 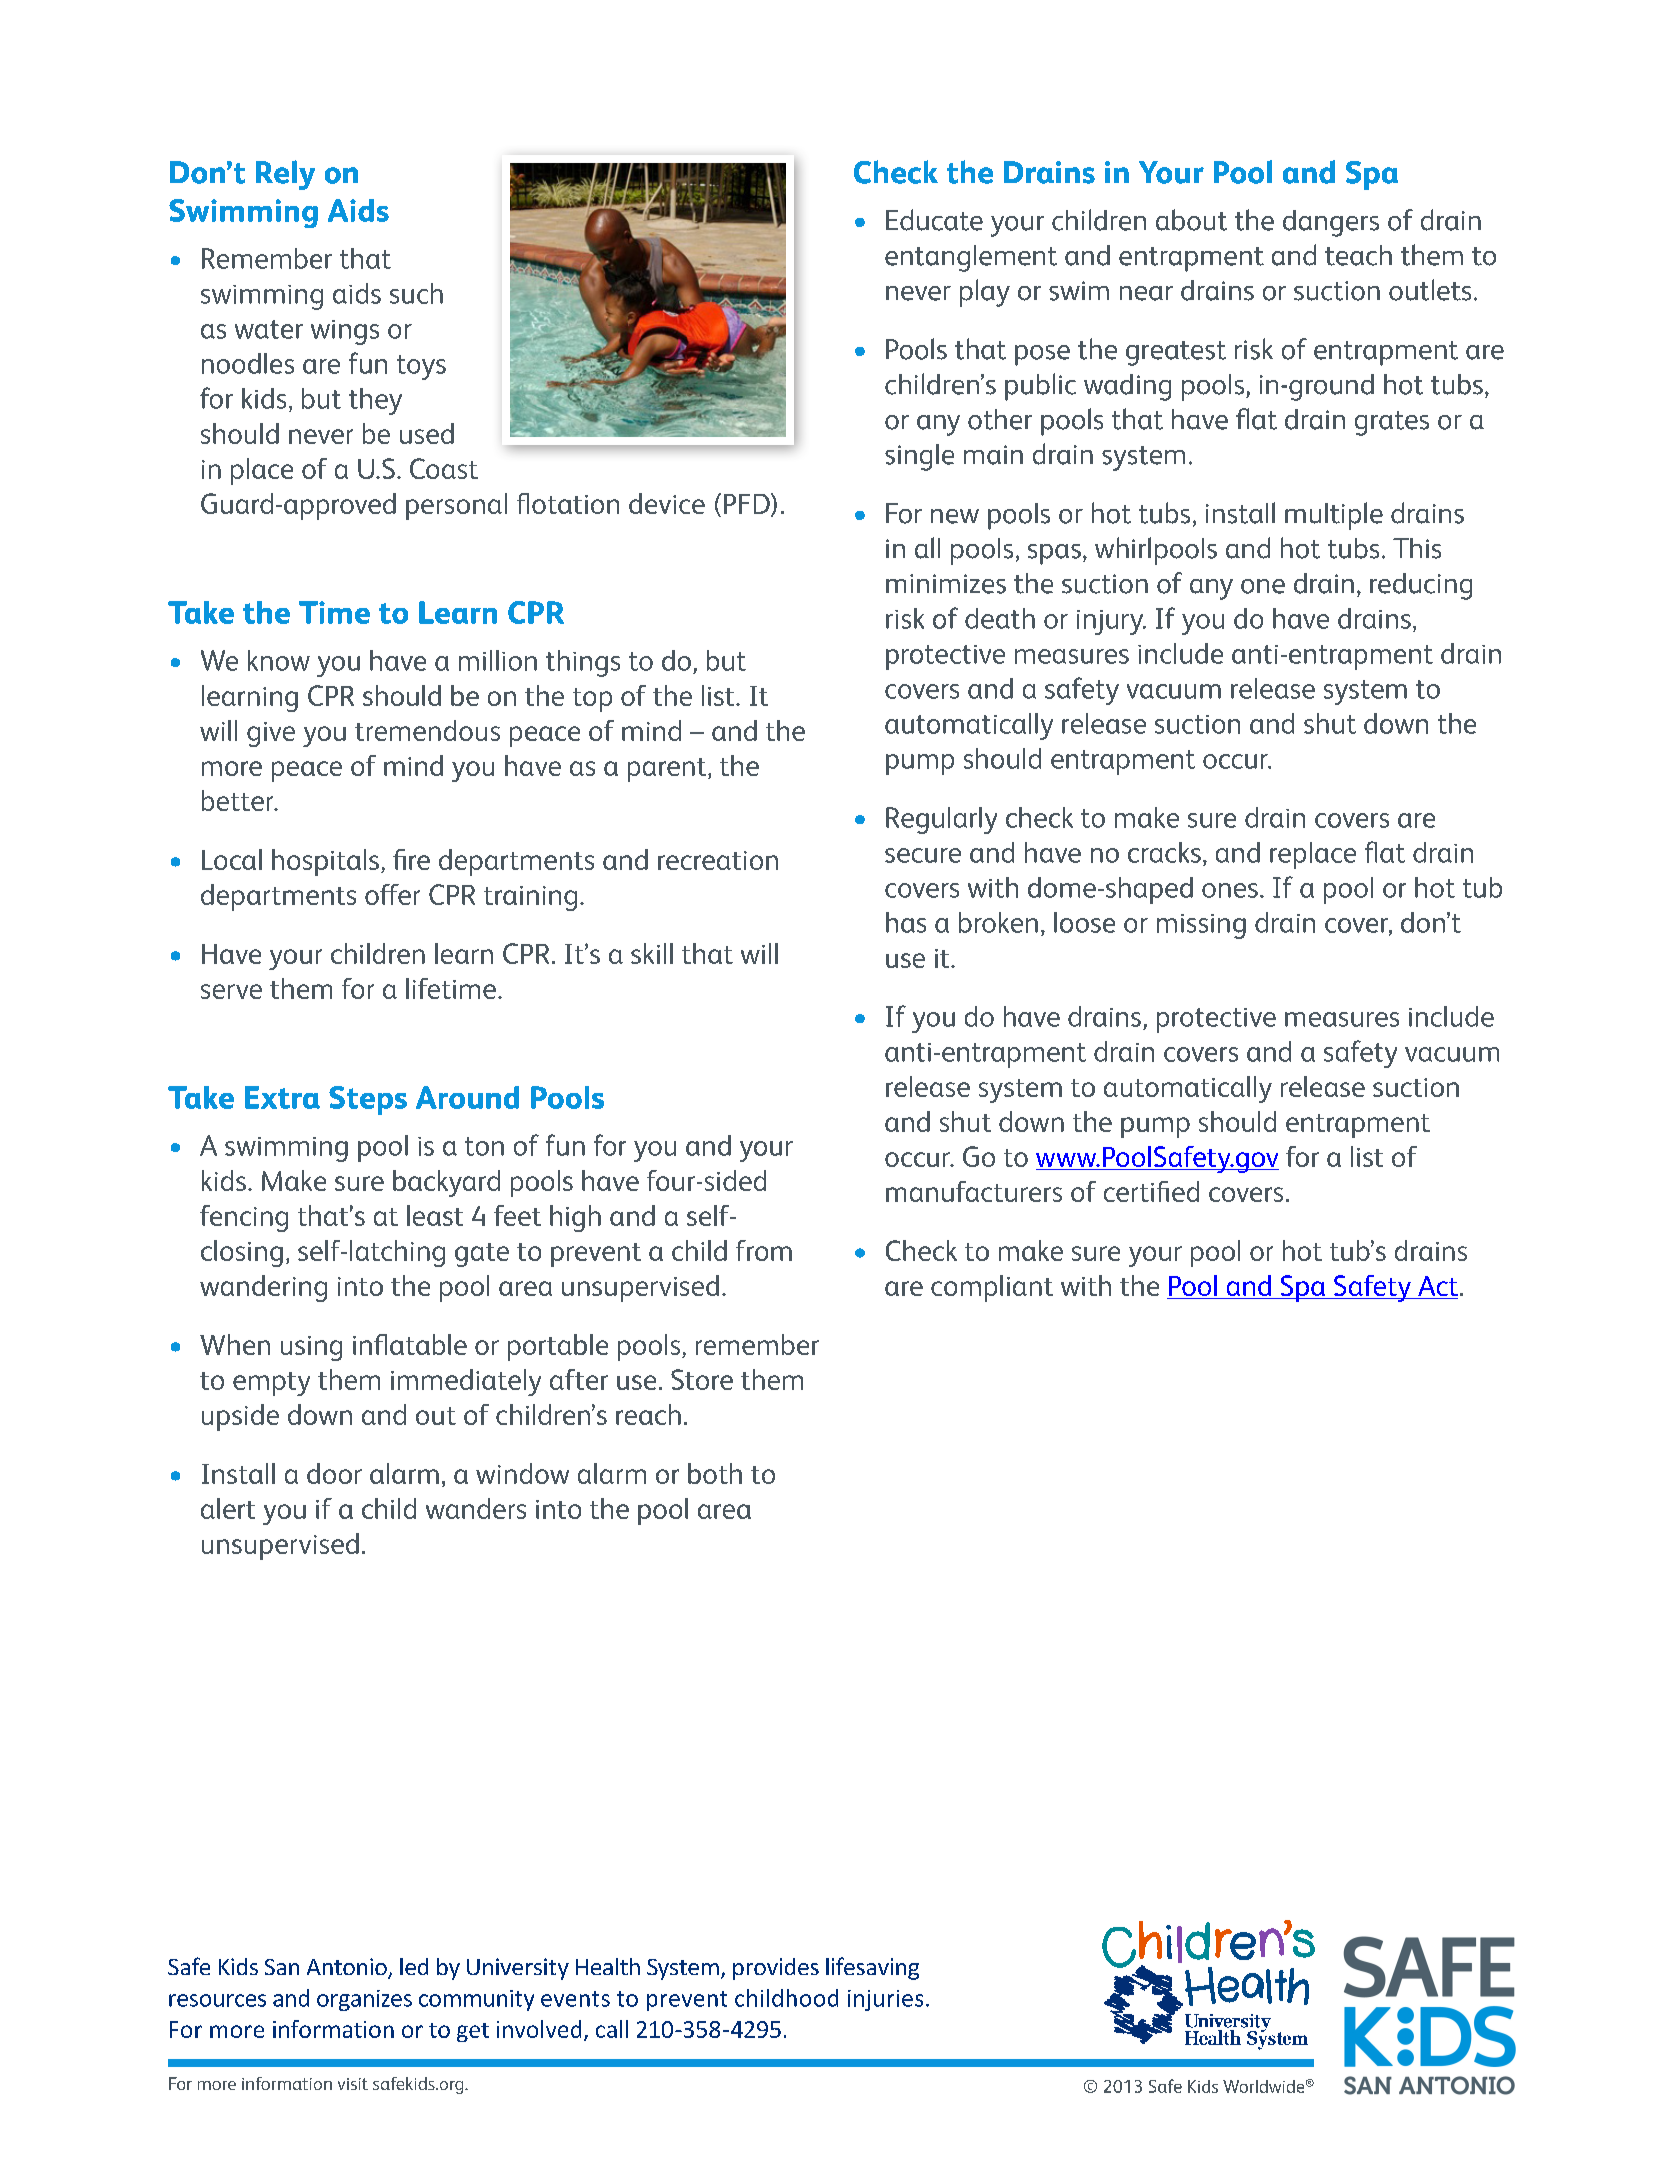 I want to click on Antonio, so click(x=348, y=1968).
